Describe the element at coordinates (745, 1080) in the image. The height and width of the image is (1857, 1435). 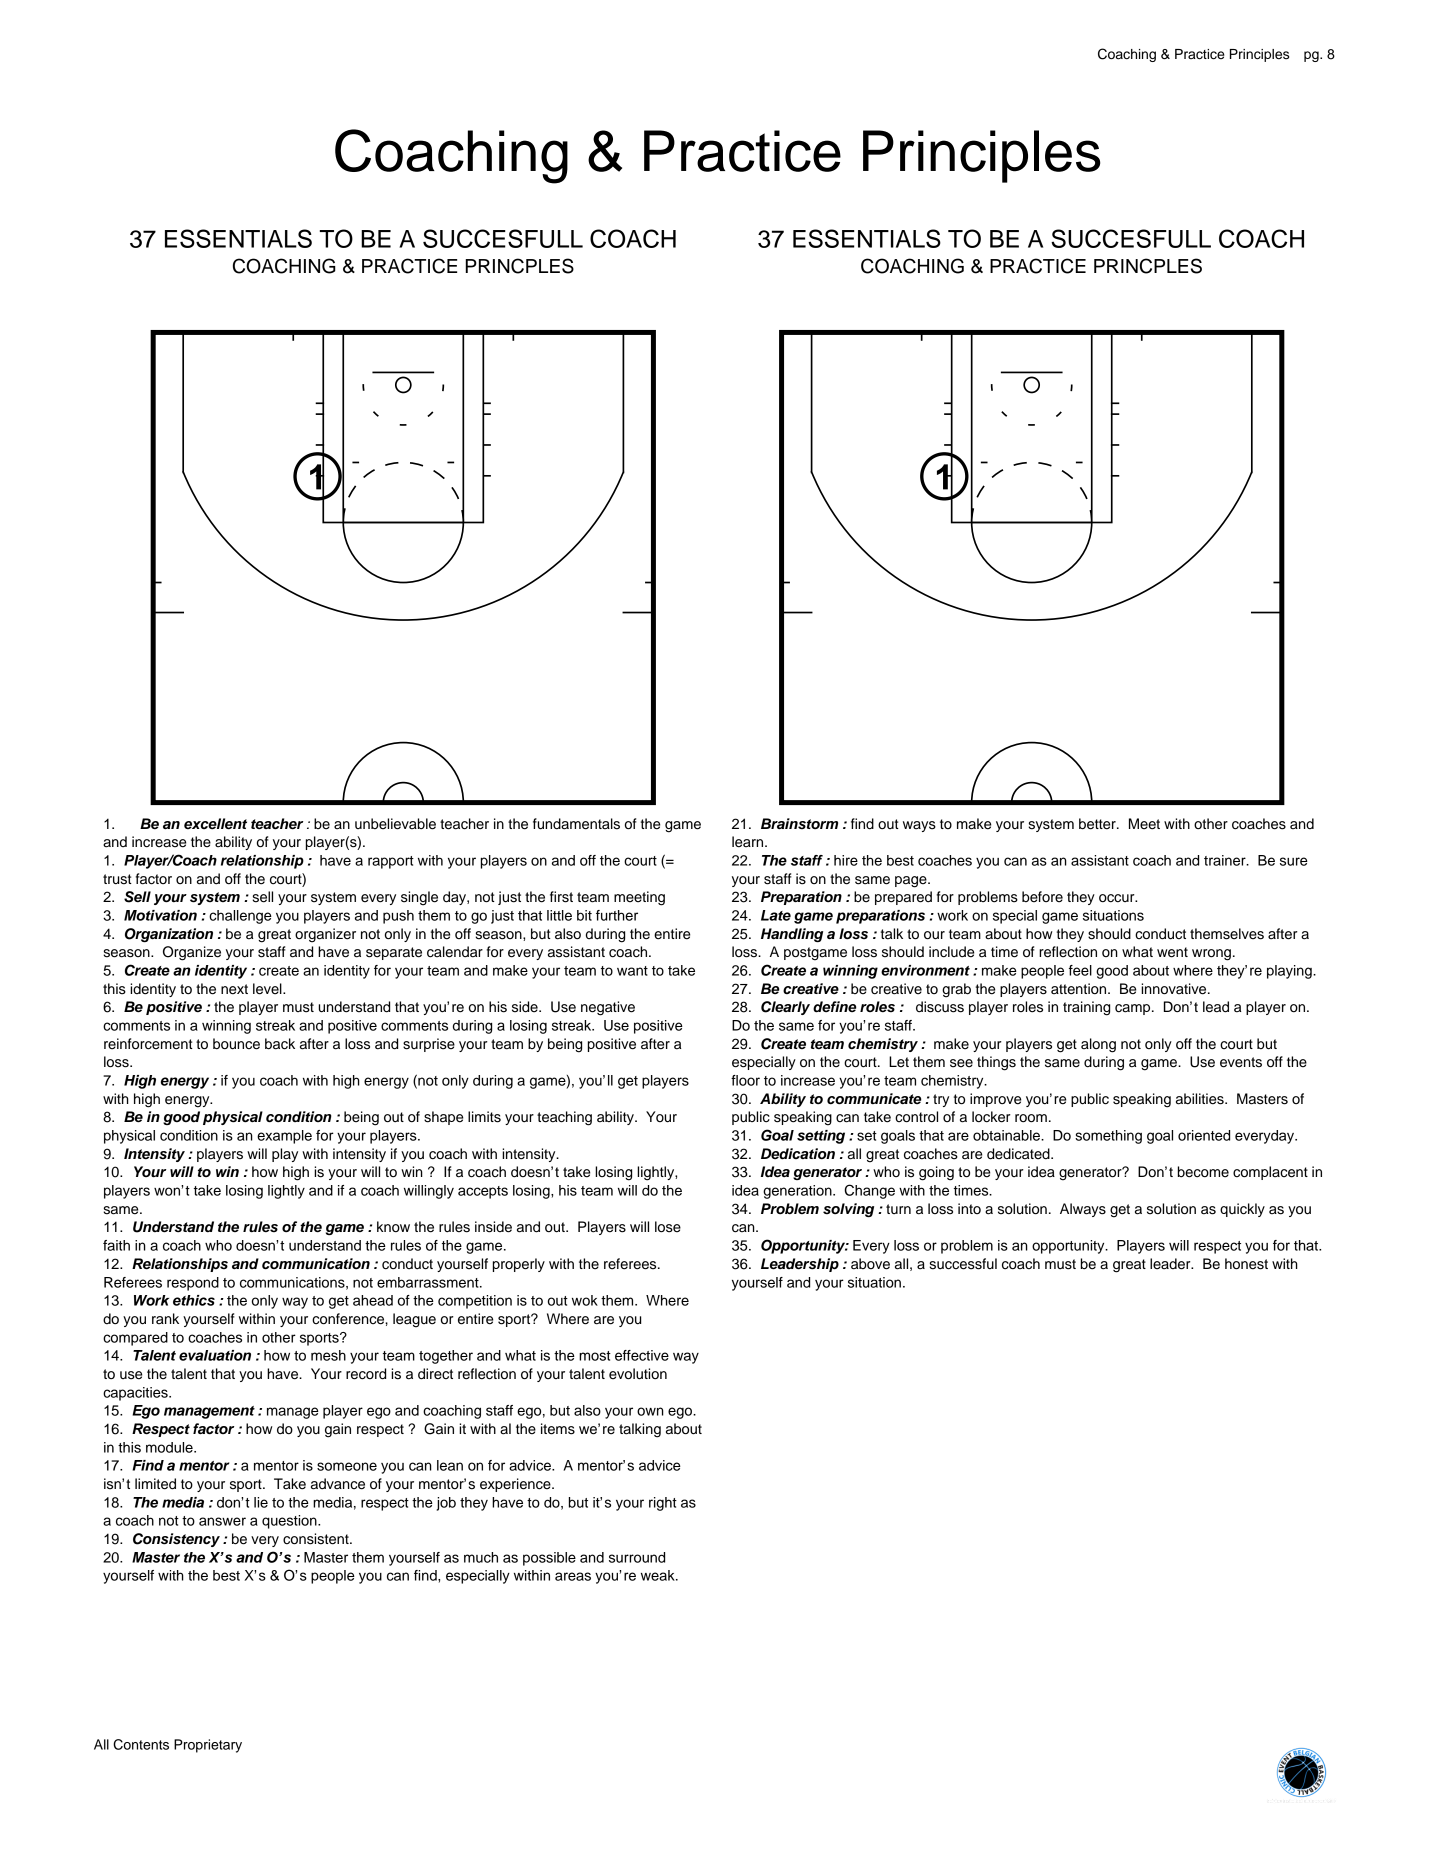
I see `floor` at that location.
